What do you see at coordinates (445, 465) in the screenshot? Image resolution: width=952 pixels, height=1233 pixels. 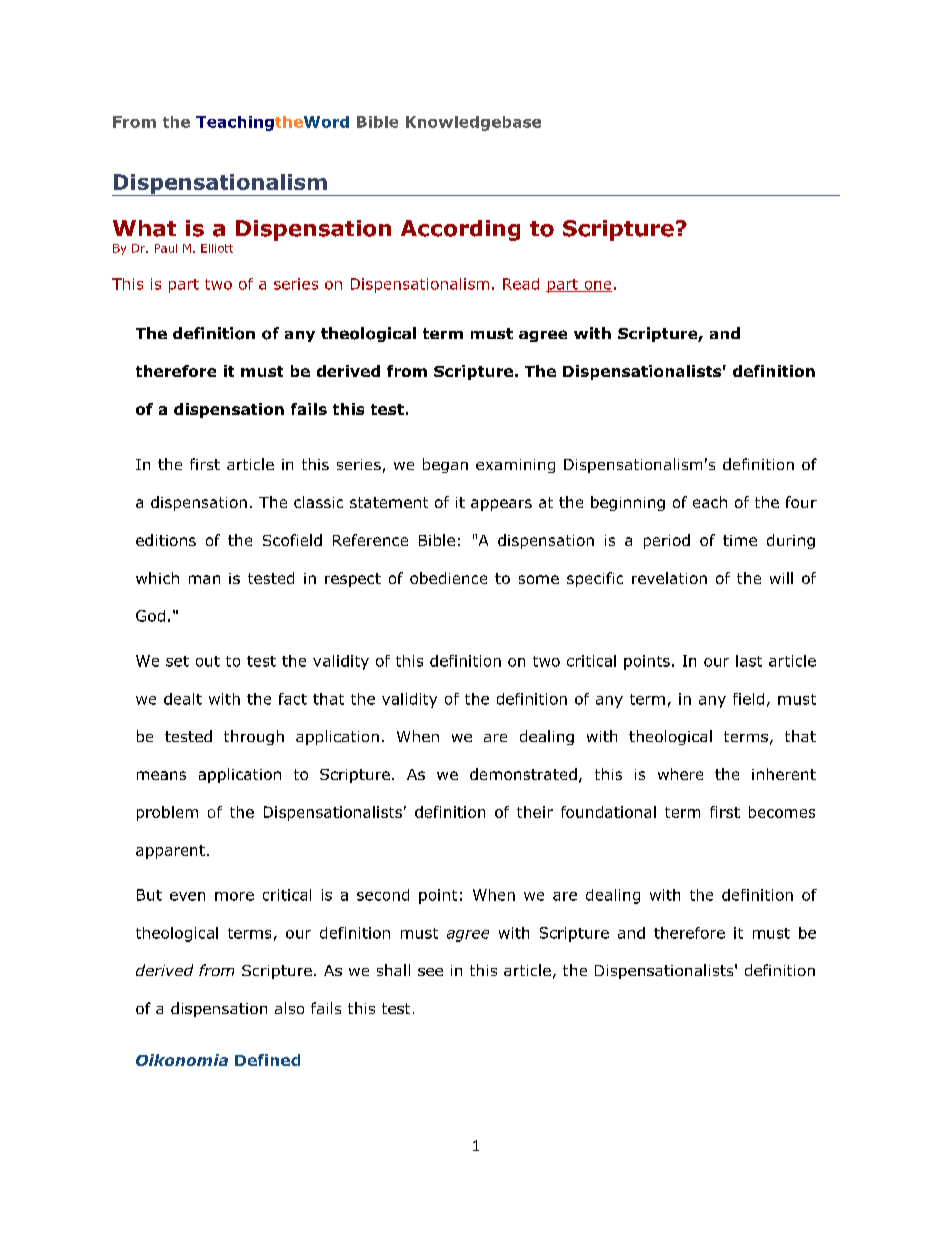 I see `began` at bounding box center [445, 465].
